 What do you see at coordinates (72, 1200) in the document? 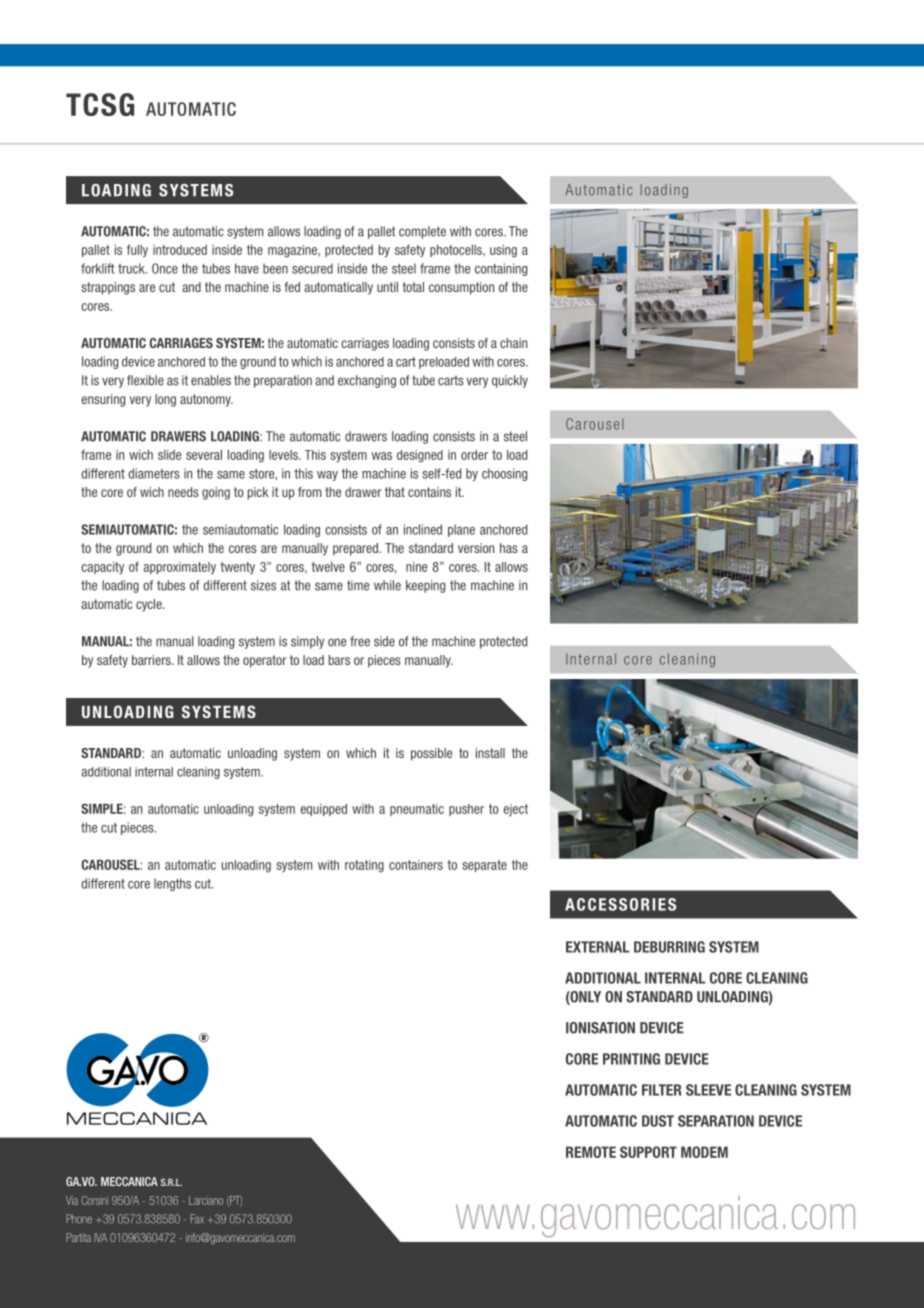
I see `Via` at bounding box center [72, 1200].
